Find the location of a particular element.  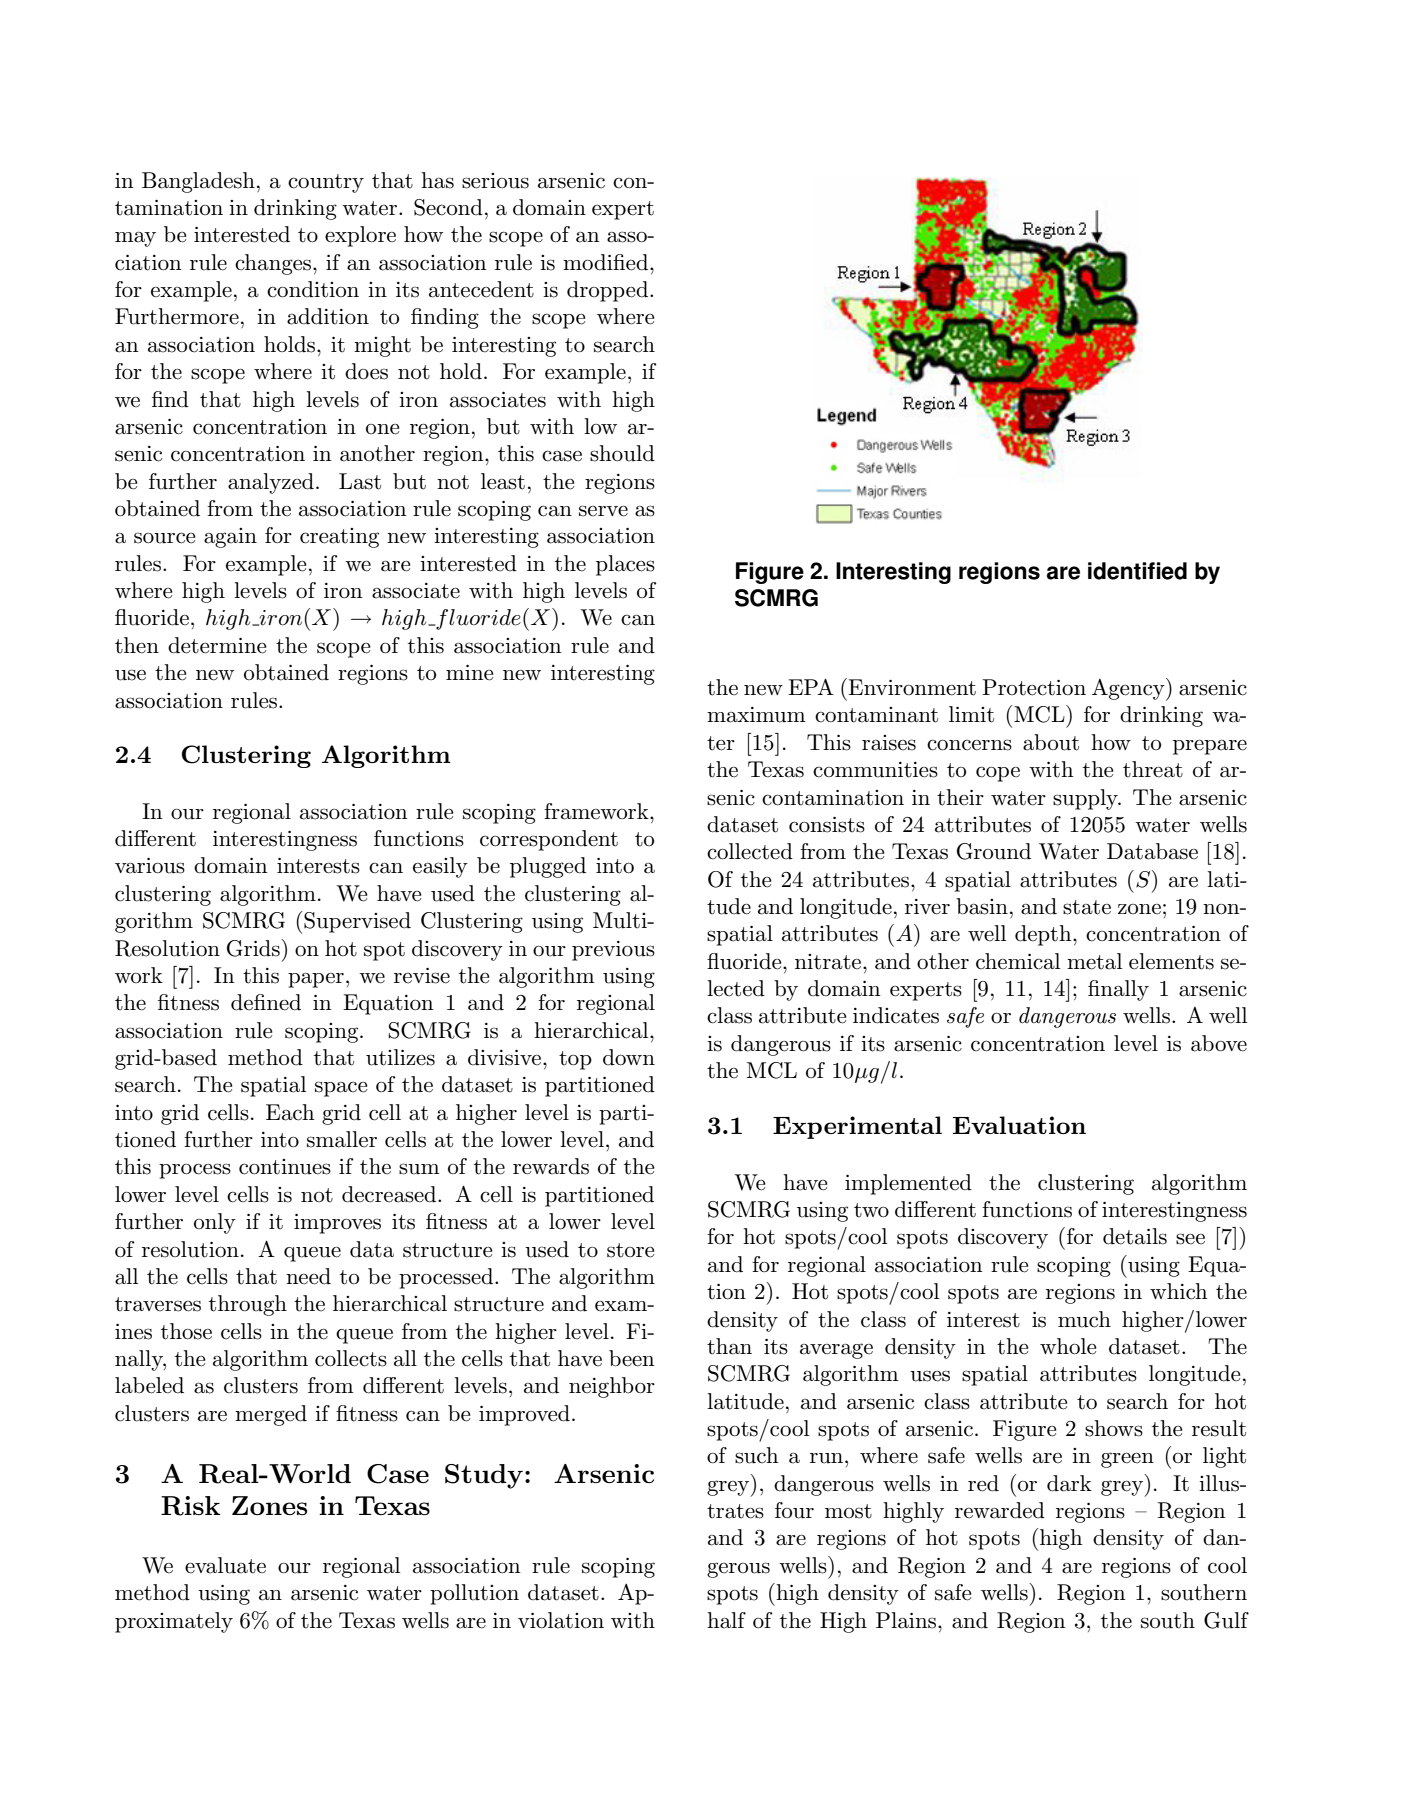

previous is located at coordinates (613, 951).
